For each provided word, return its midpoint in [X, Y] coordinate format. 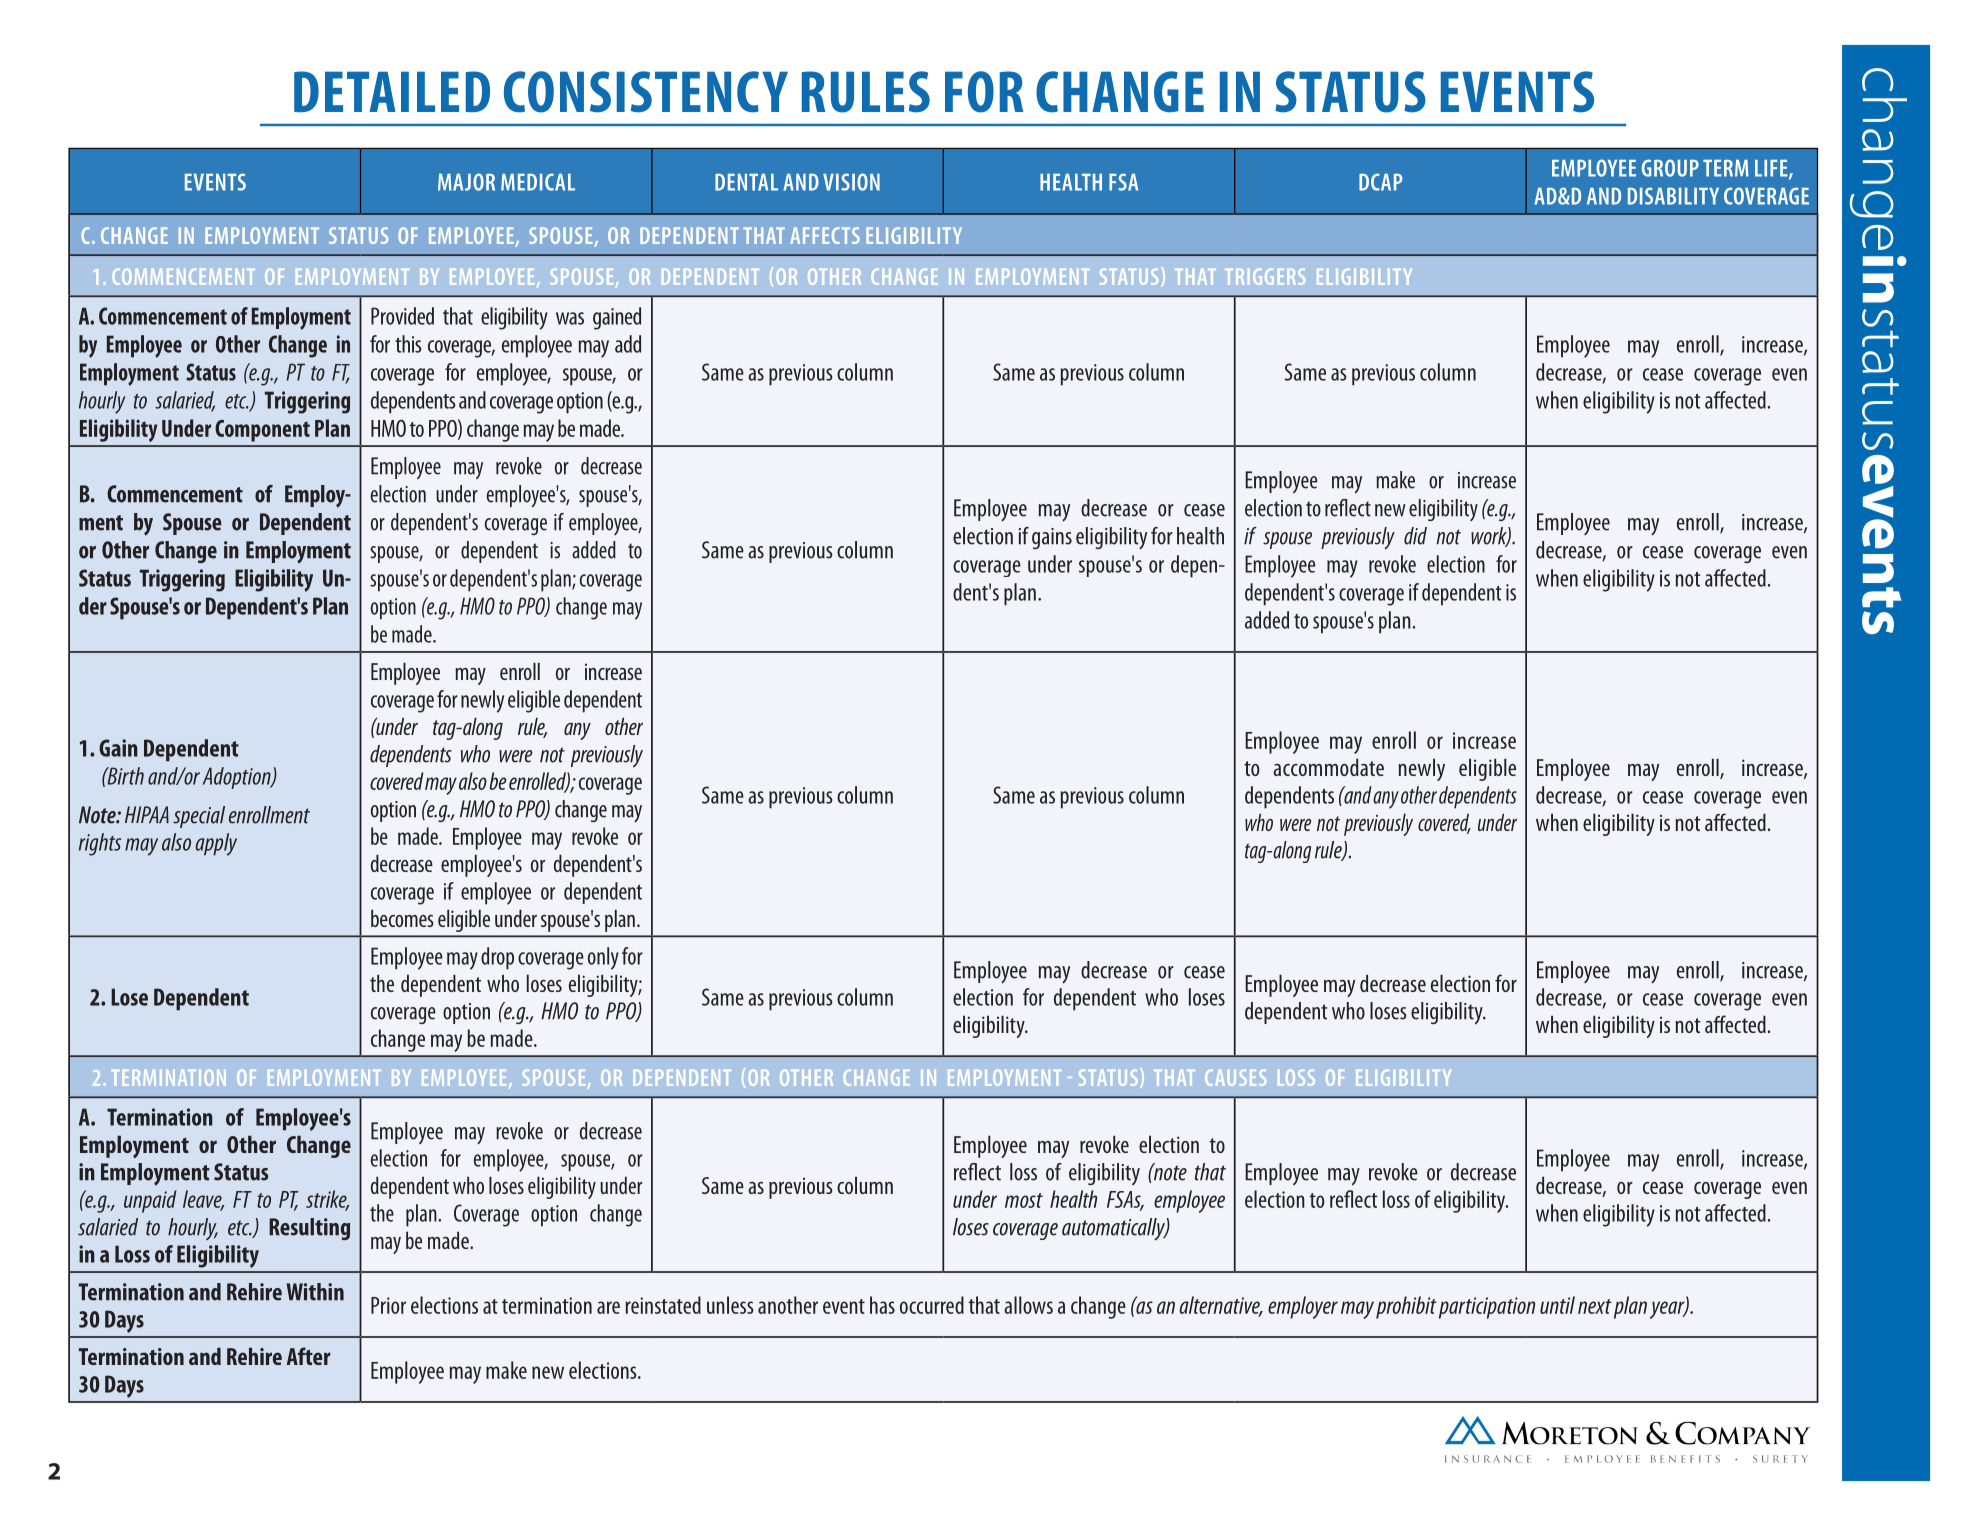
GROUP [1670, 168]
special [199, 817]
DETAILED [392, 91]
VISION [851, 182]
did [1415, 536]
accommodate [1328, 767]
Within [315, 1292]
